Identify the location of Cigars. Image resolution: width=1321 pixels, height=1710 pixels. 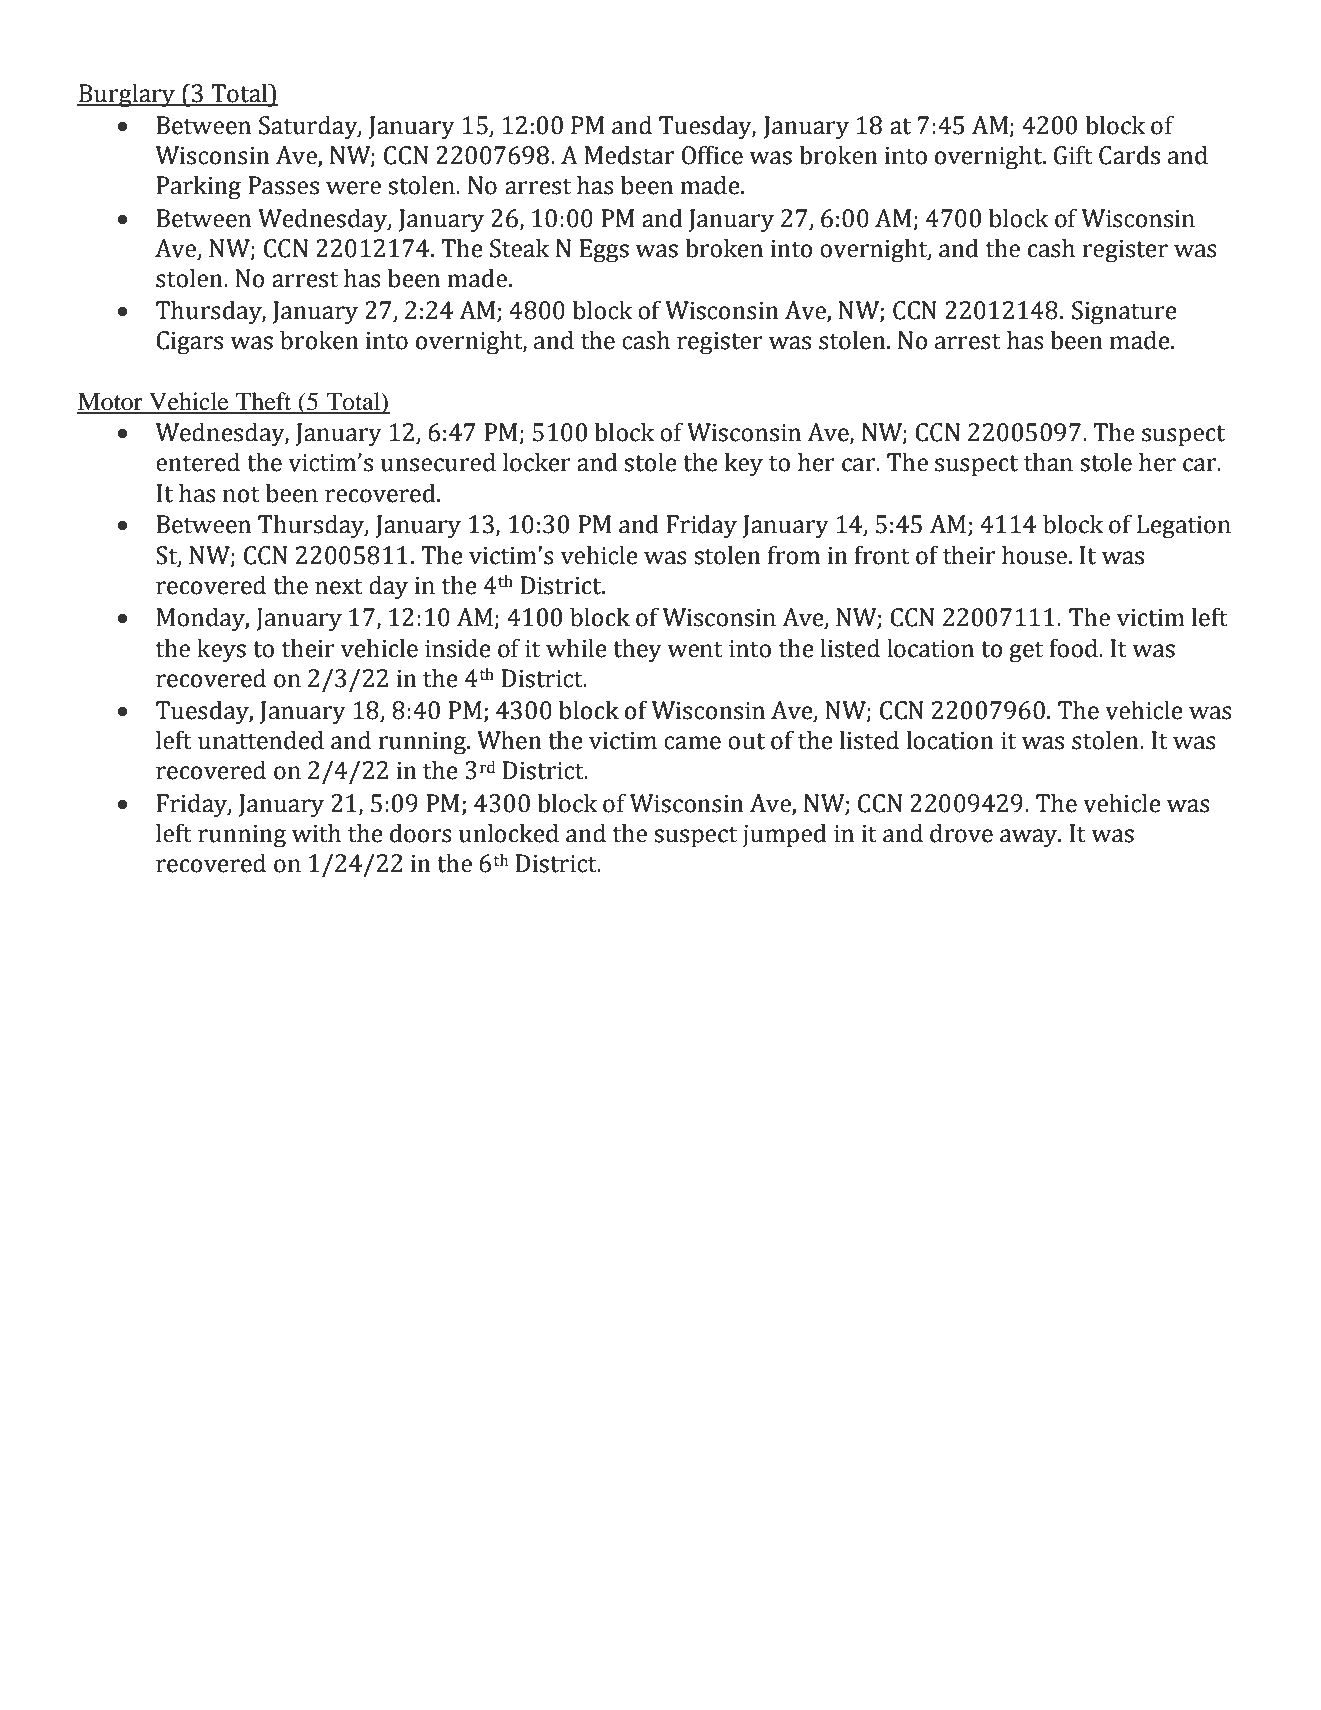
(189, 343).
